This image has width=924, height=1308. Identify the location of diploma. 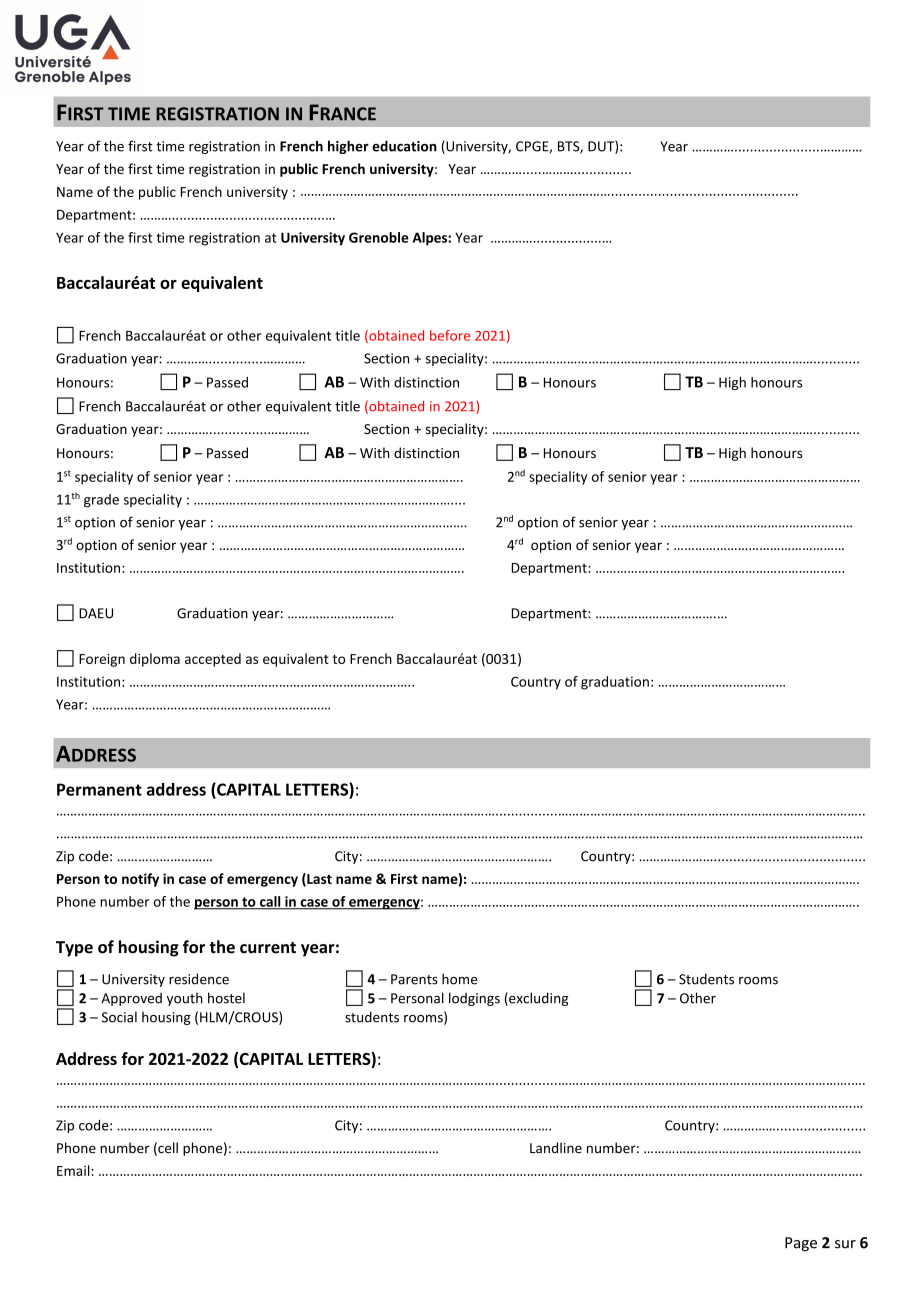
(155, 660).
